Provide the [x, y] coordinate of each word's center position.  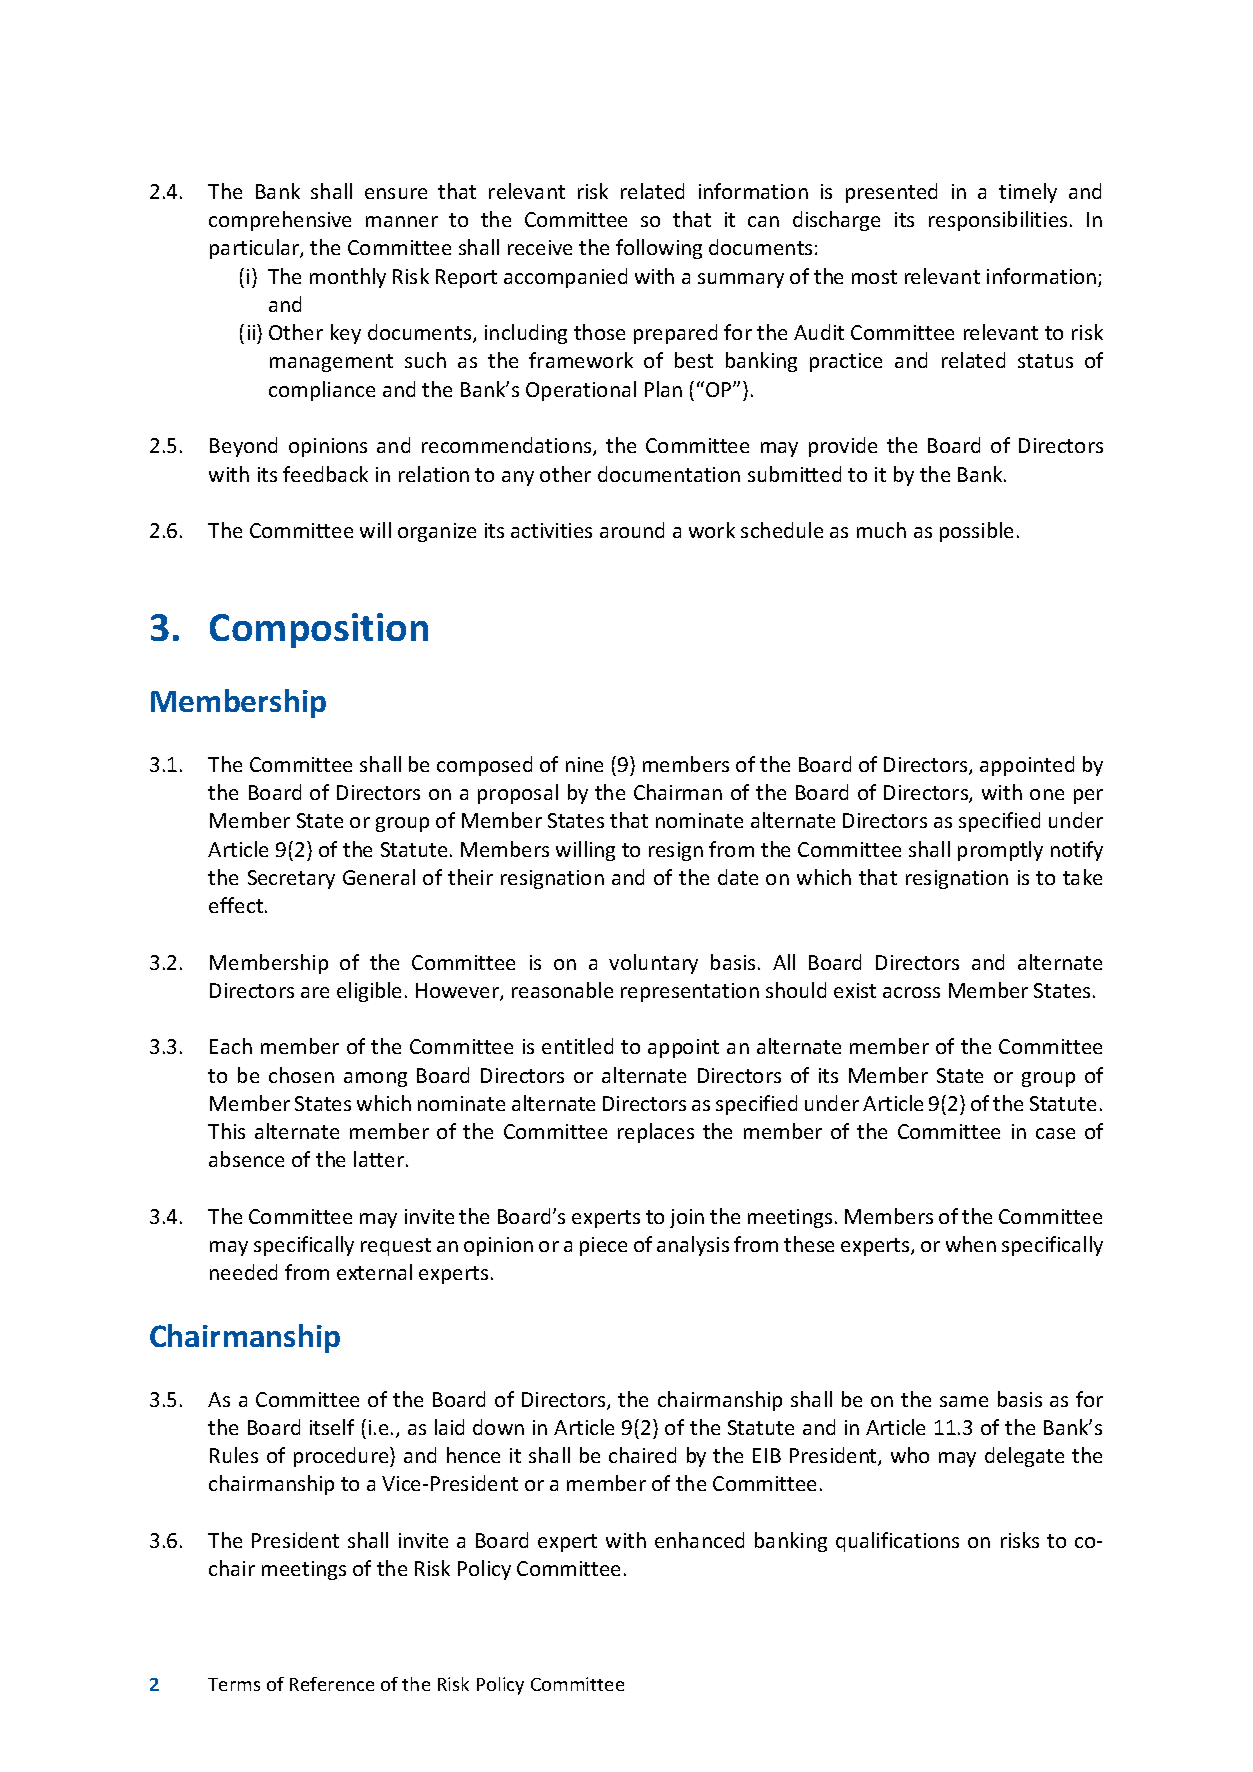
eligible [369, 992]
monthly [348, 278]
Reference [332, 1684]
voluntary [653, 964]
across [911, 992]
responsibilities [998, 221]
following [659, 249]
